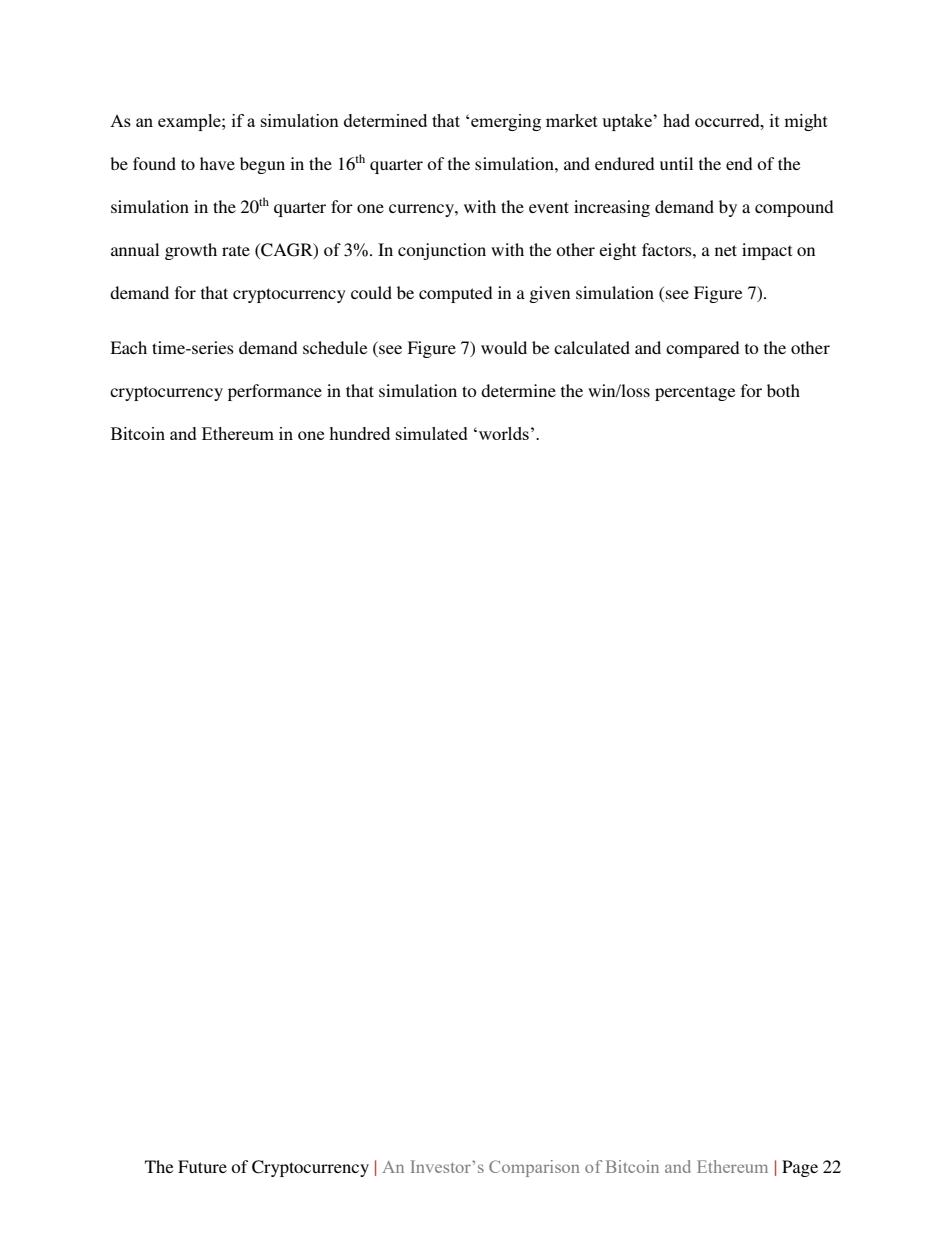 The height and width of the screenshot is (1233, 952). What do you see at coordinates (676, 163) in the screenshot?
I see `until` at bounding box center [676, 163].
